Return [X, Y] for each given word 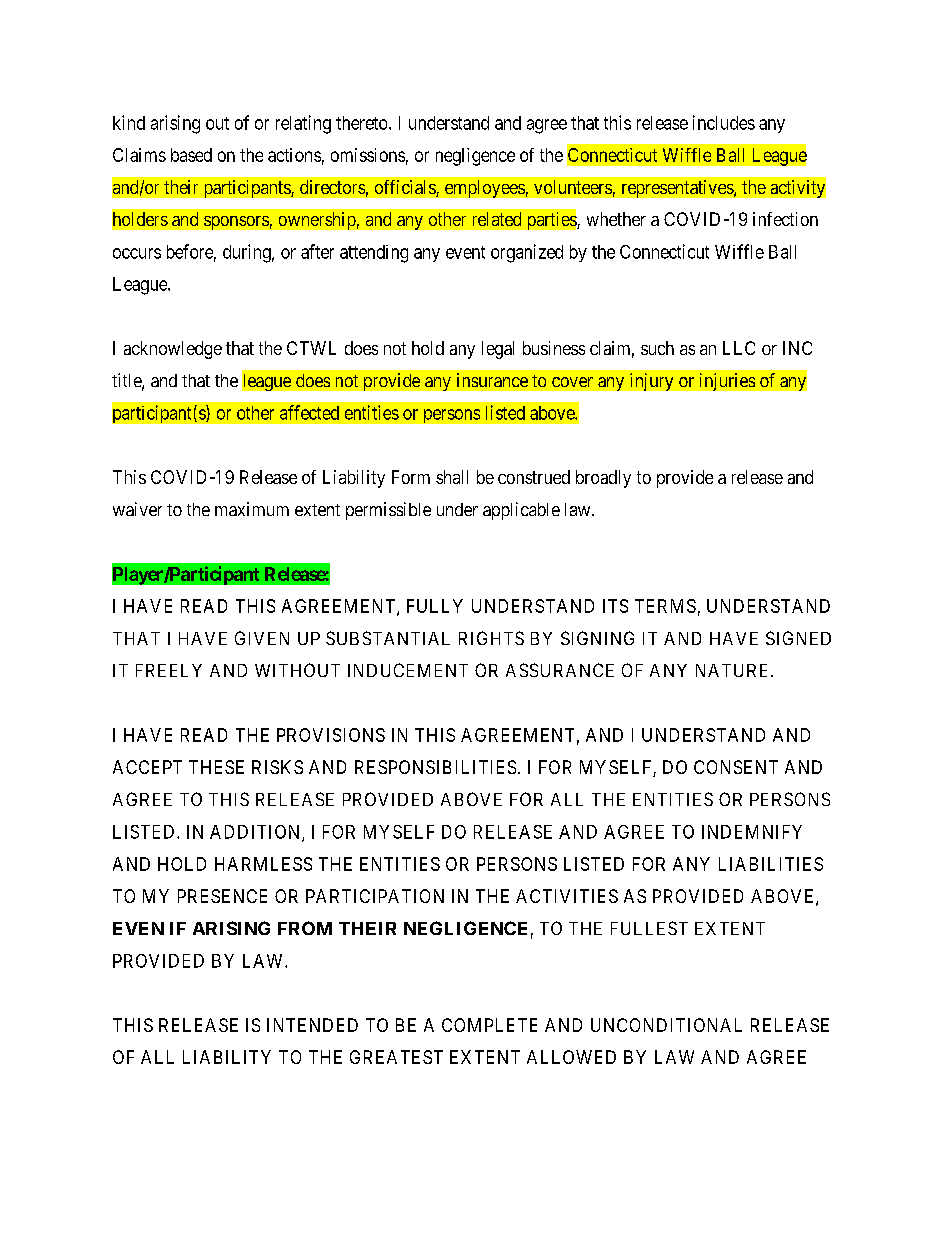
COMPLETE [489, 1025]
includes [724, 122]
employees [485, 189]
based [191, 155]
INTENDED [312, 1025]
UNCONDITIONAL [666, 1025]
